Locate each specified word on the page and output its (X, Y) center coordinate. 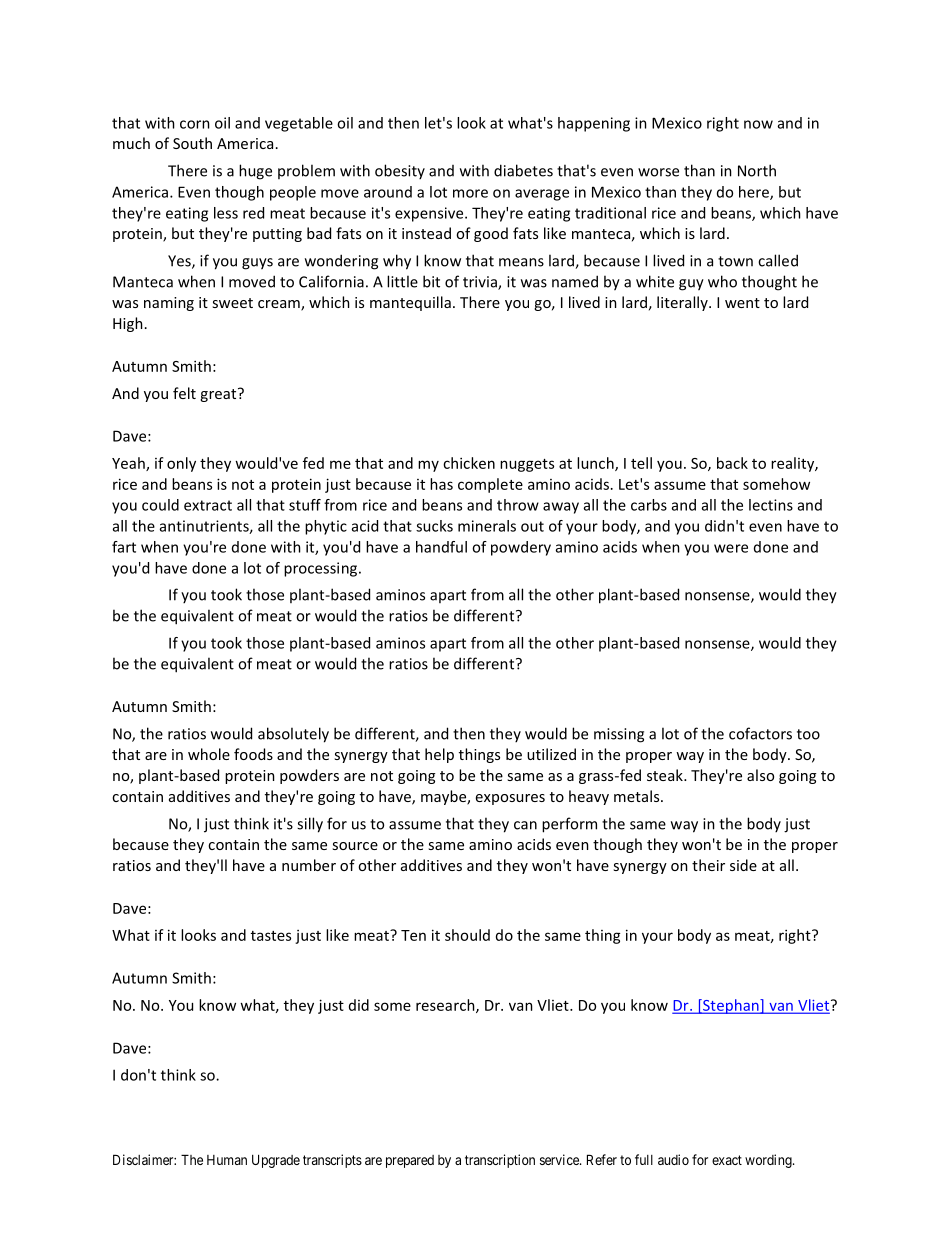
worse (658, 172)
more (470, 193)
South (192, 143)
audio (673, 1159)
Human (227, 1160)
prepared (410, 1161)
